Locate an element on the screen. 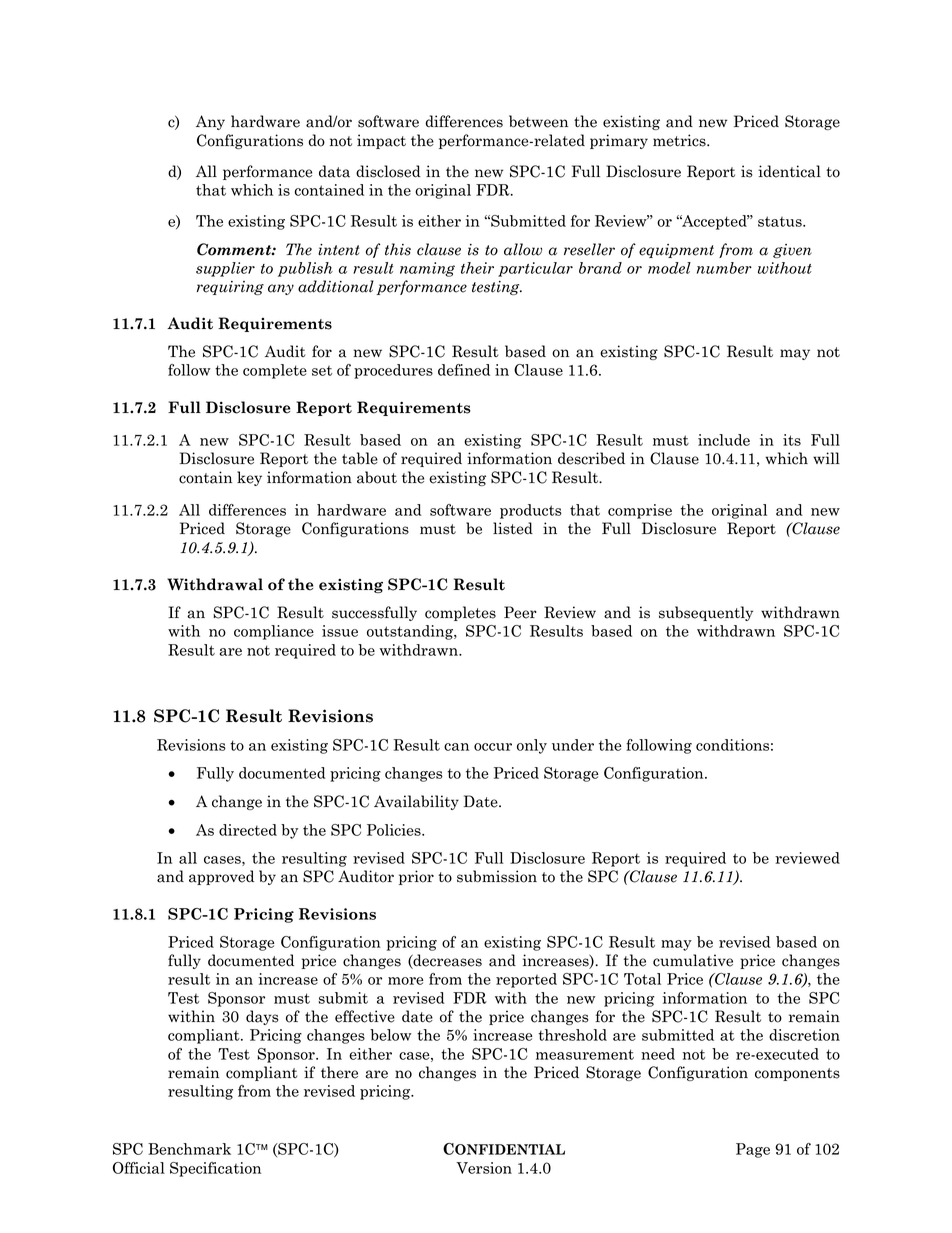 The image size is (952, 1233). approved is located at coordinates (221, 877).
